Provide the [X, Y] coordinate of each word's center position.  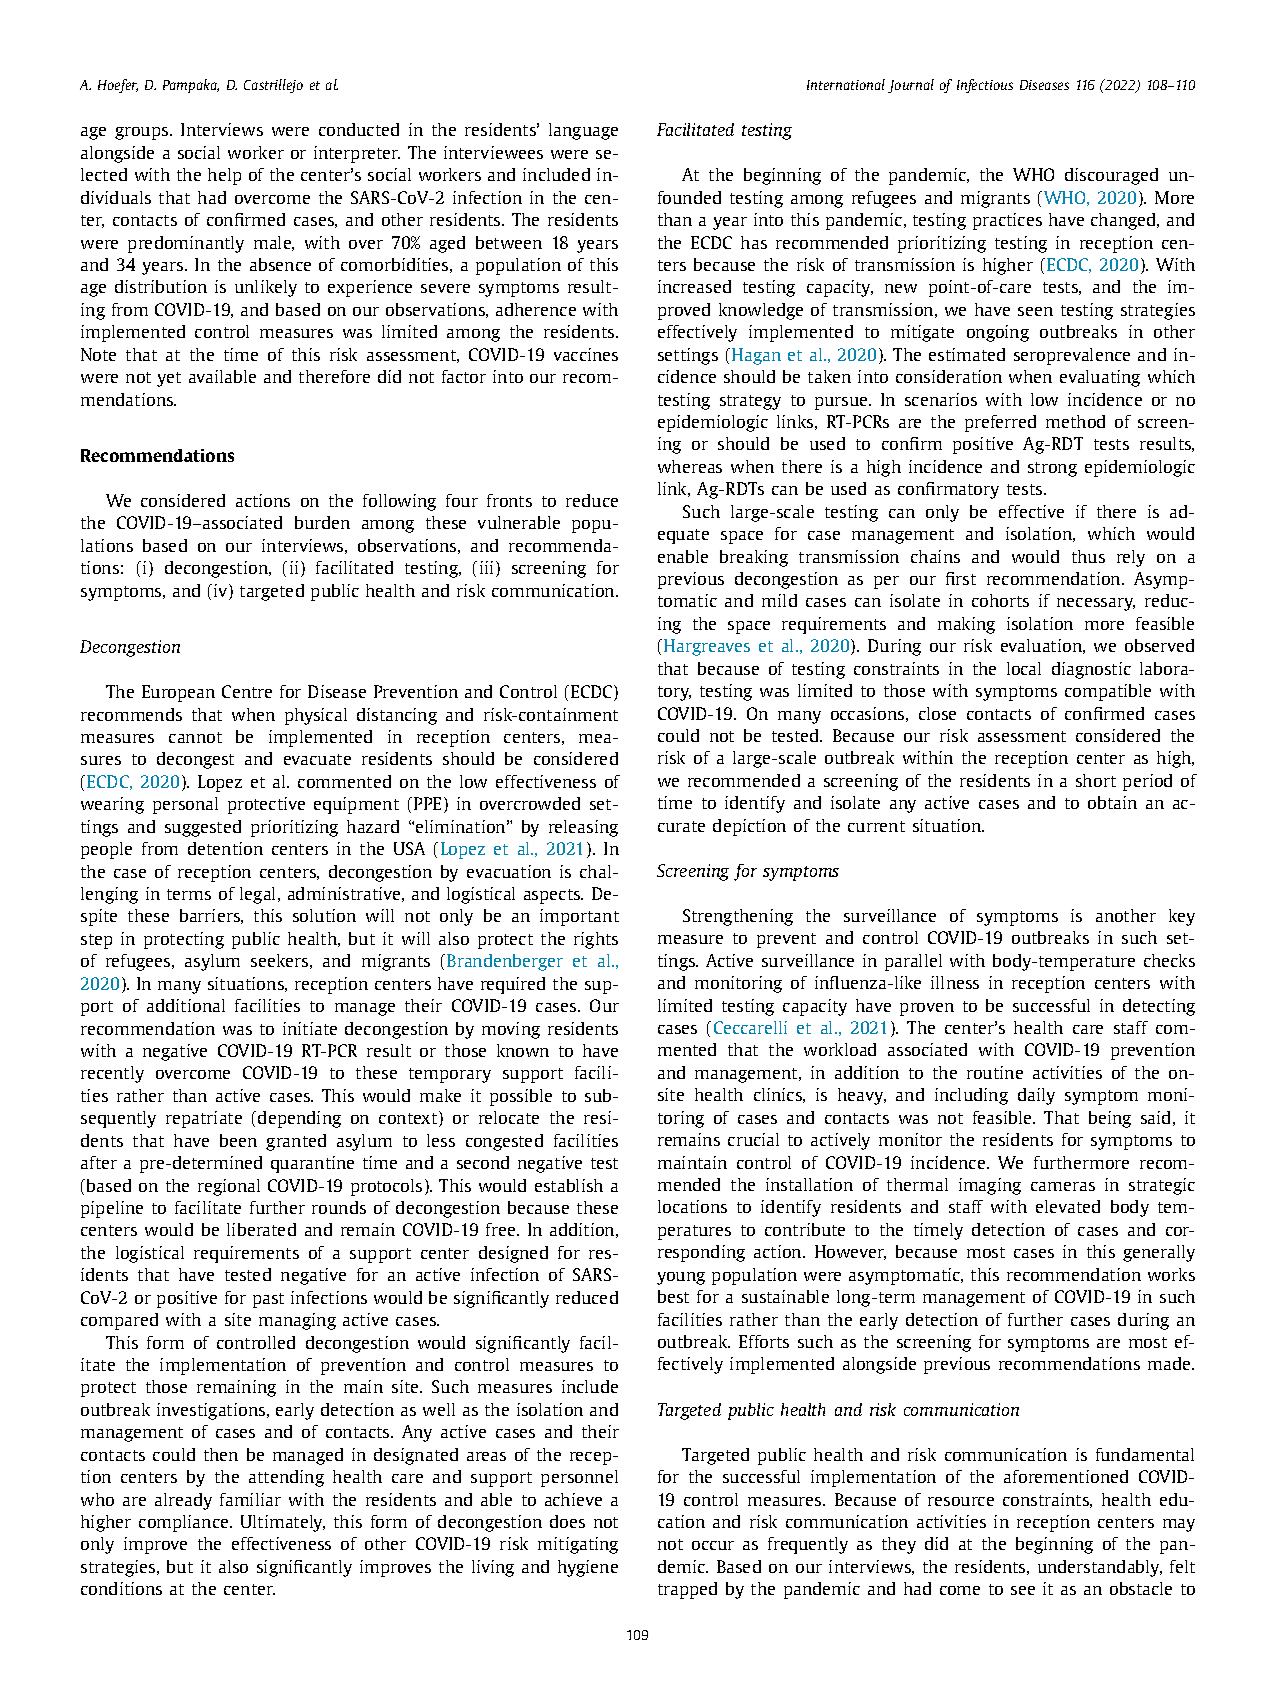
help [224, 176]
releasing [583, 828]
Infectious [985, 86]
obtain [1112, 802]
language [583, 131]
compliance [185, 1523]
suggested [203, 828]
